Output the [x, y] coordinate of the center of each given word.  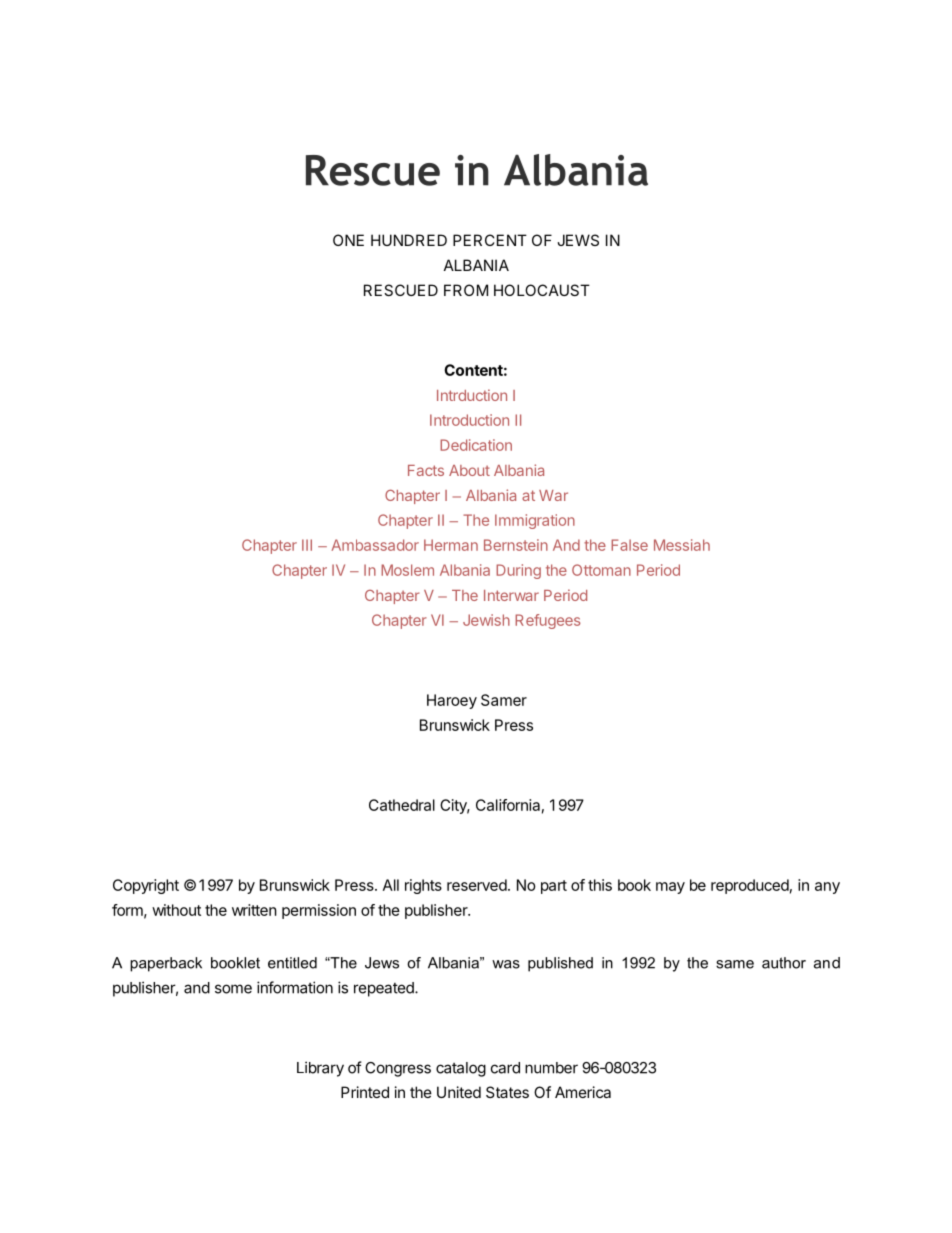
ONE [348, 240]
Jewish [486, 620]
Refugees [547, 621]
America [583, 1092]
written [254, 910]
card [505, 1068]
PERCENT [490, 240]
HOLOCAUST [542, 290]
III [307, 545]
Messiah [682, 545]
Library [320, 1069]
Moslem [407, 570]
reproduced [750, 886]
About [469, 470]
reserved [477, 885]
